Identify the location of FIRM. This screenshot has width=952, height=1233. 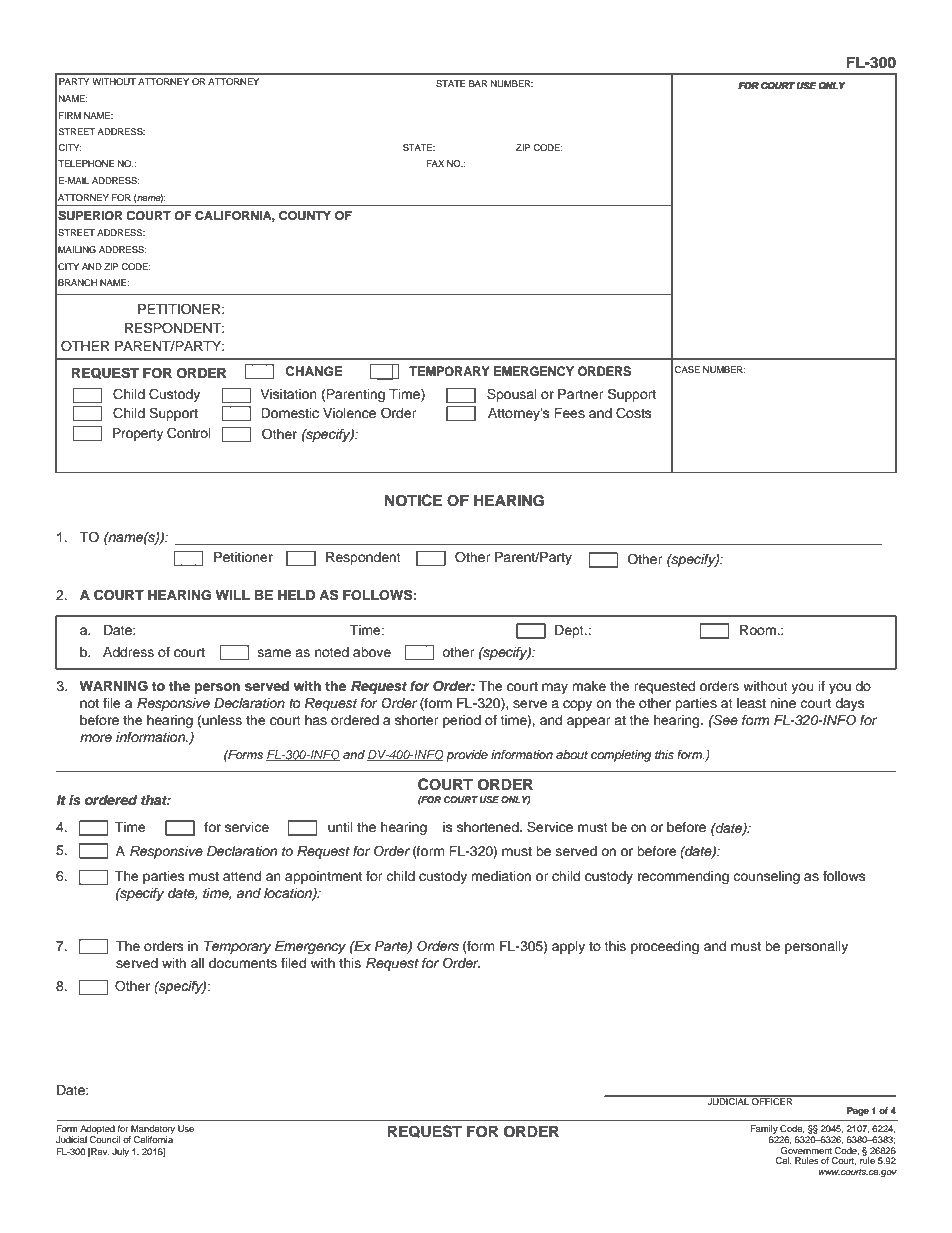
(70, 115).
